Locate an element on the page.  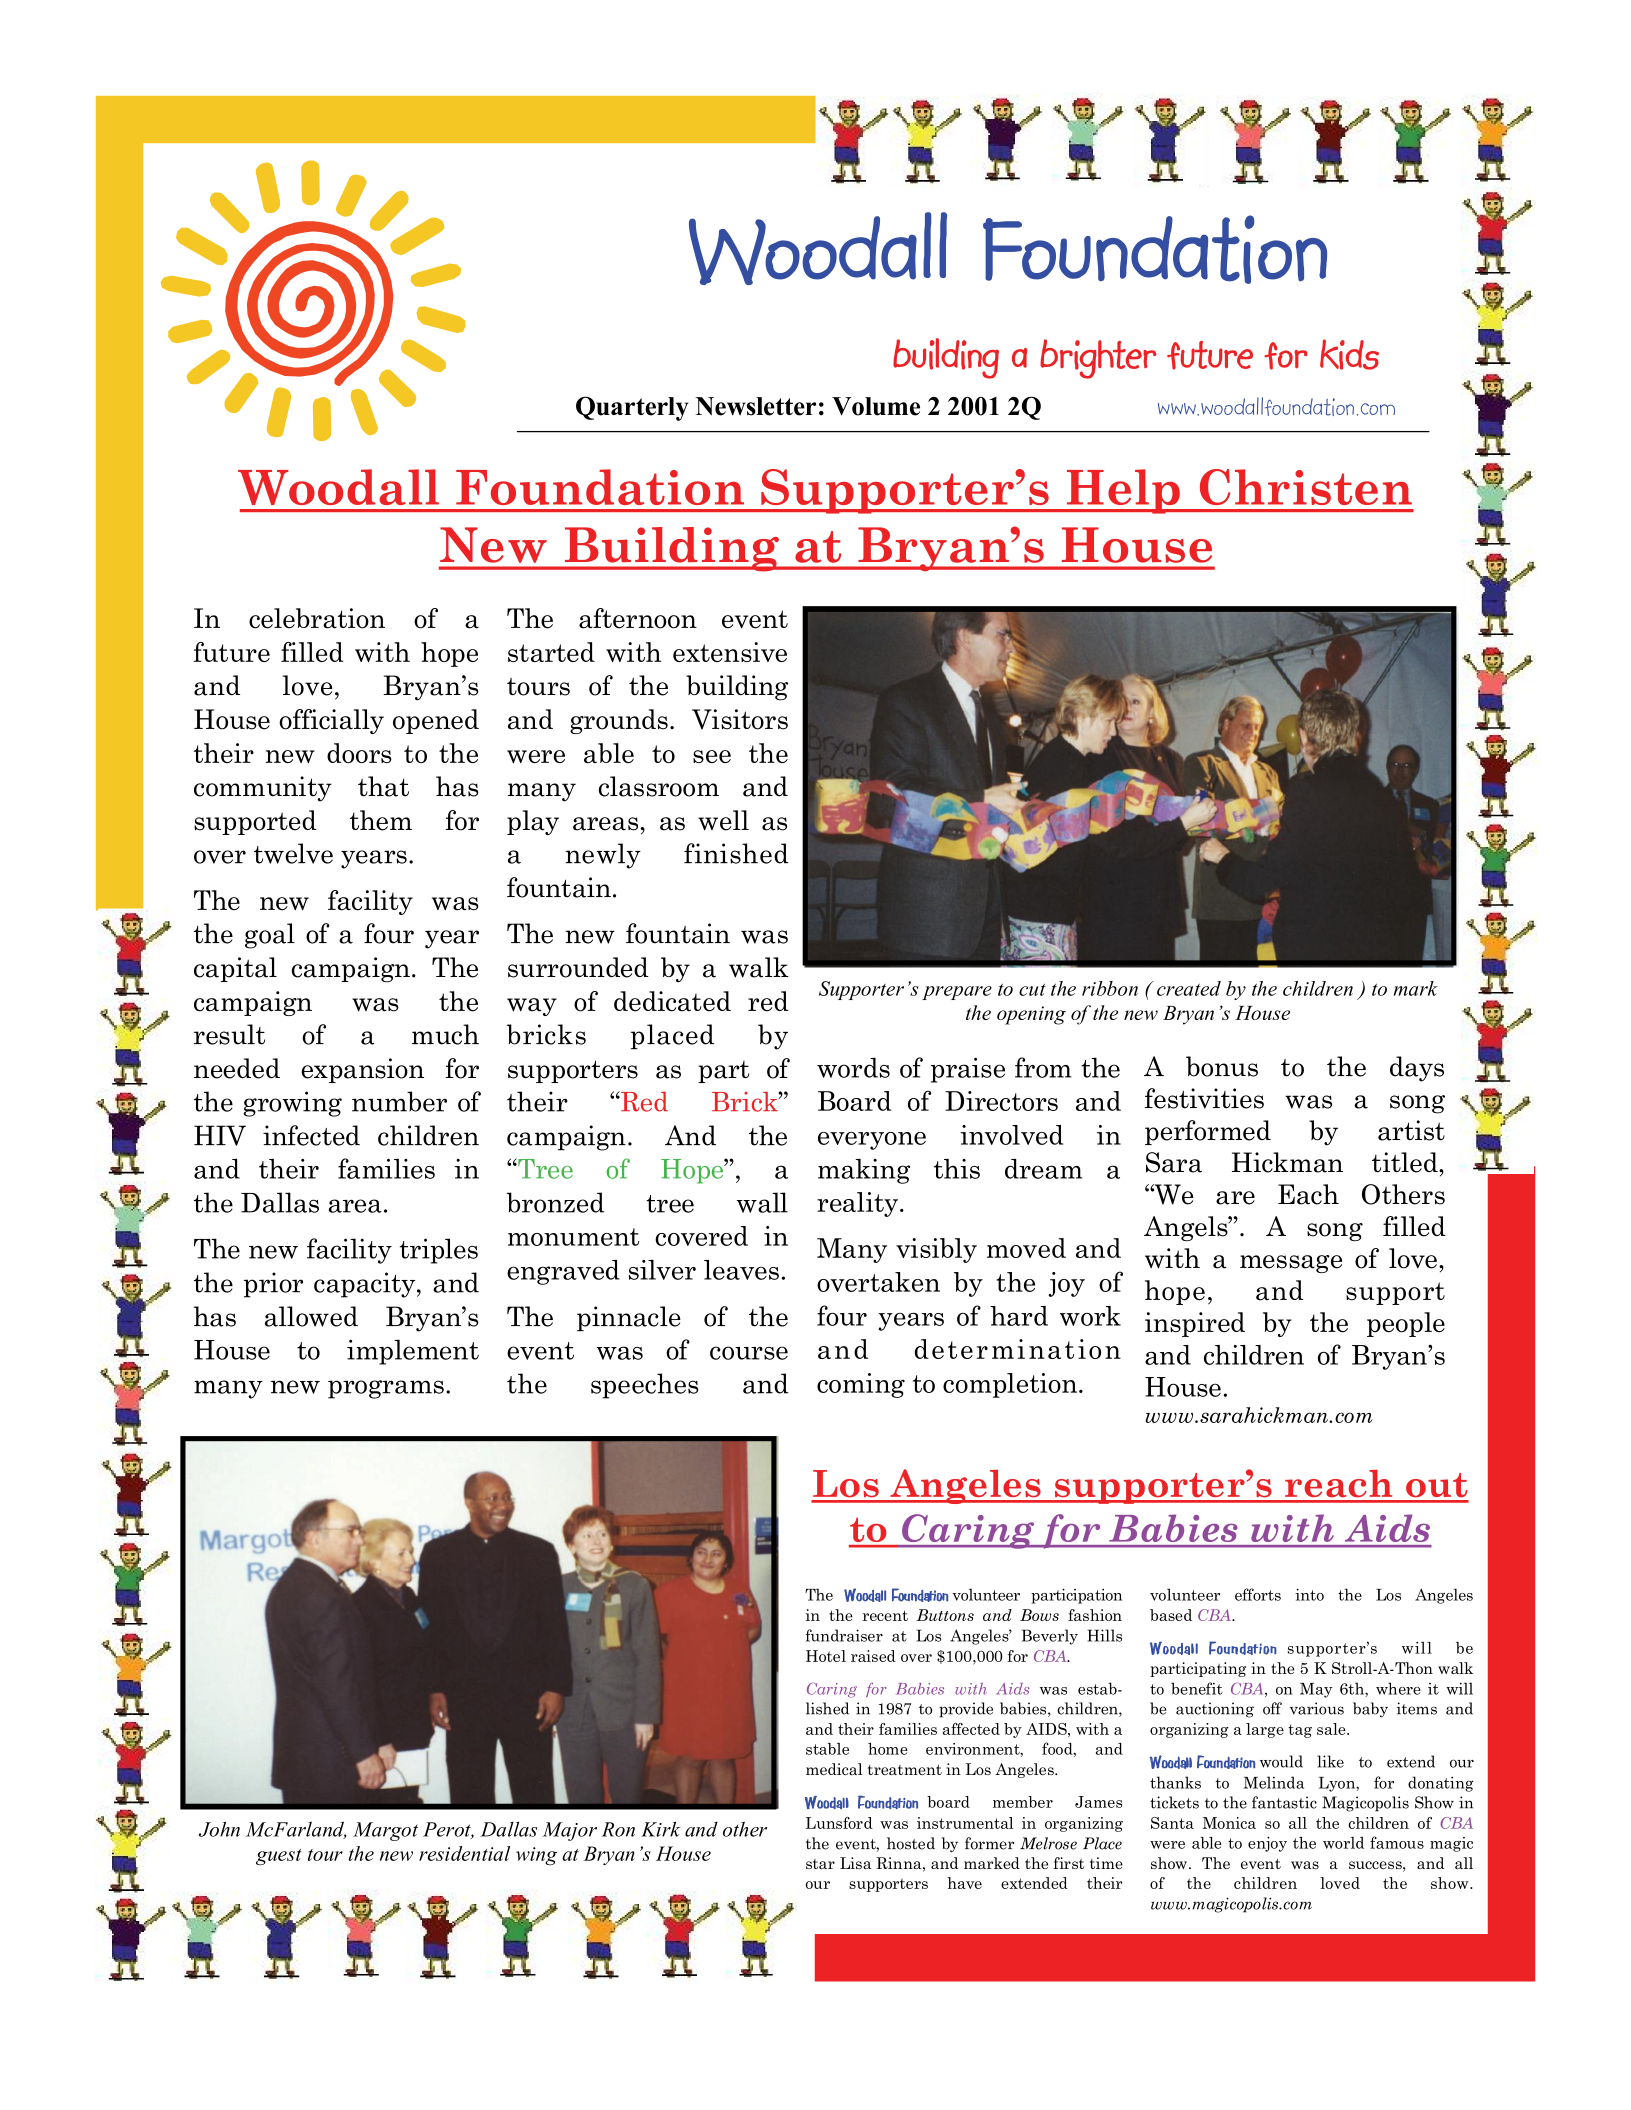
infected is located at coordinates (311, 1135).
